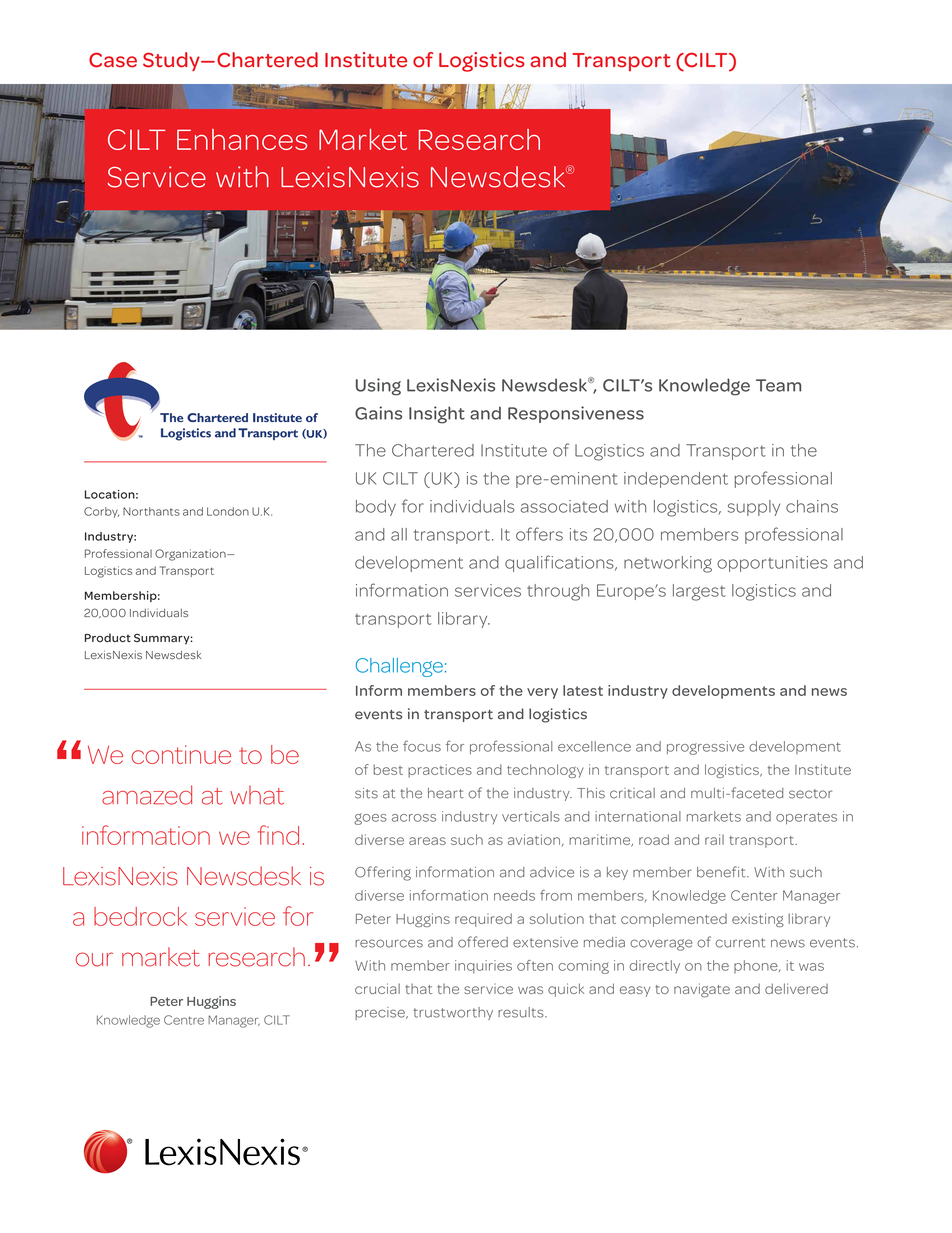 The image size is (952, 1233). Describe the element at coordinates (242, 139) in the page. I see `Enhances` at that location.
